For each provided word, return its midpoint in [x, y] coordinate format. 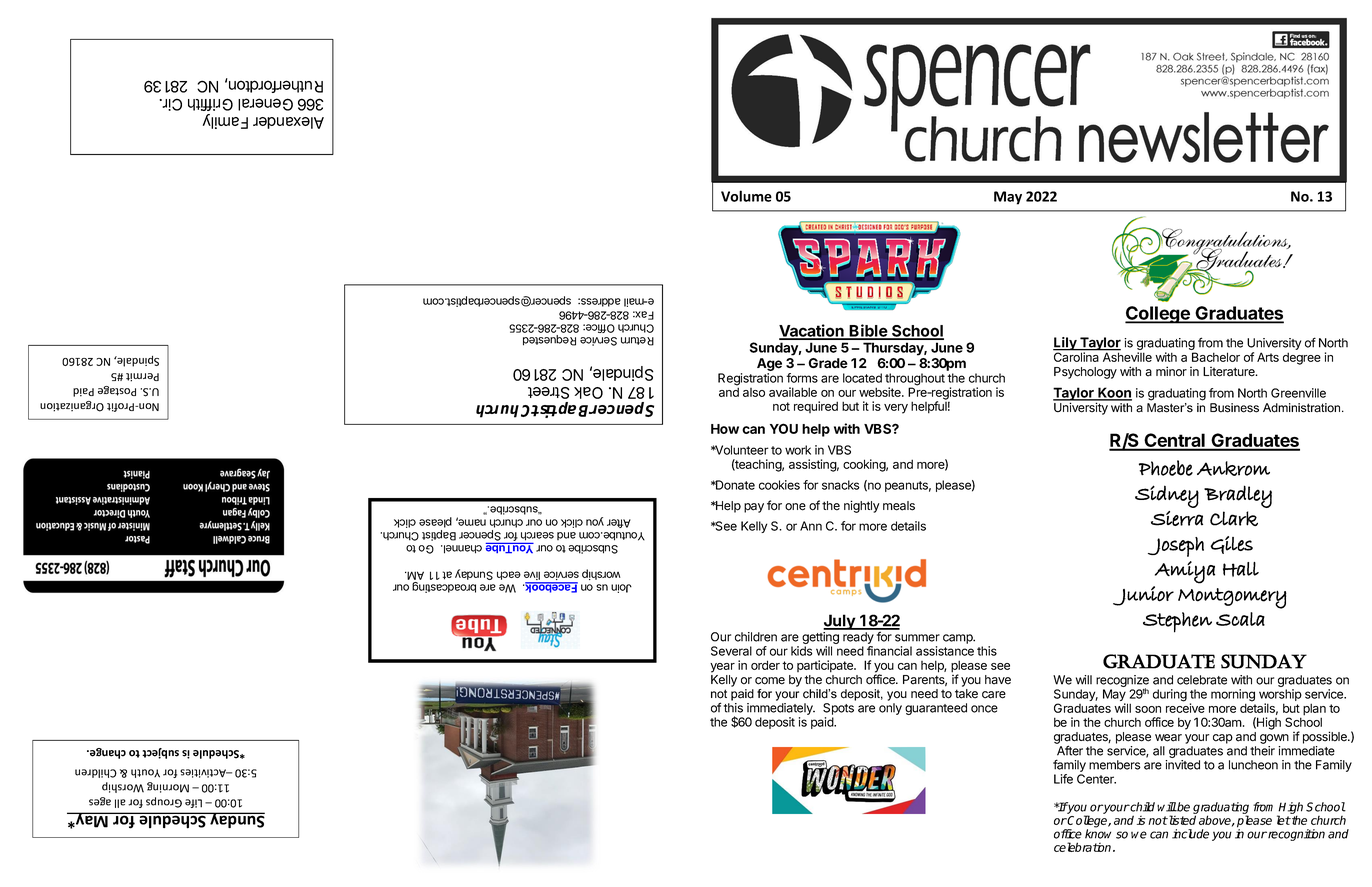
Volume [746, 196]
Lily [1066, 345]
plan [1314, 710]
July [840, 622]
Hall [1241, 569]
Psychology [1085, 373]
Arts [1268, 357]
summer [917, 638]
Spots [838, 709]
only [890, 709]
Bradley [1238, 496]
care [994, 695]
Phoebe [1166, 468]
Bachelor [1216, 357]
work [798, 450]
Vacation [812, 331]
